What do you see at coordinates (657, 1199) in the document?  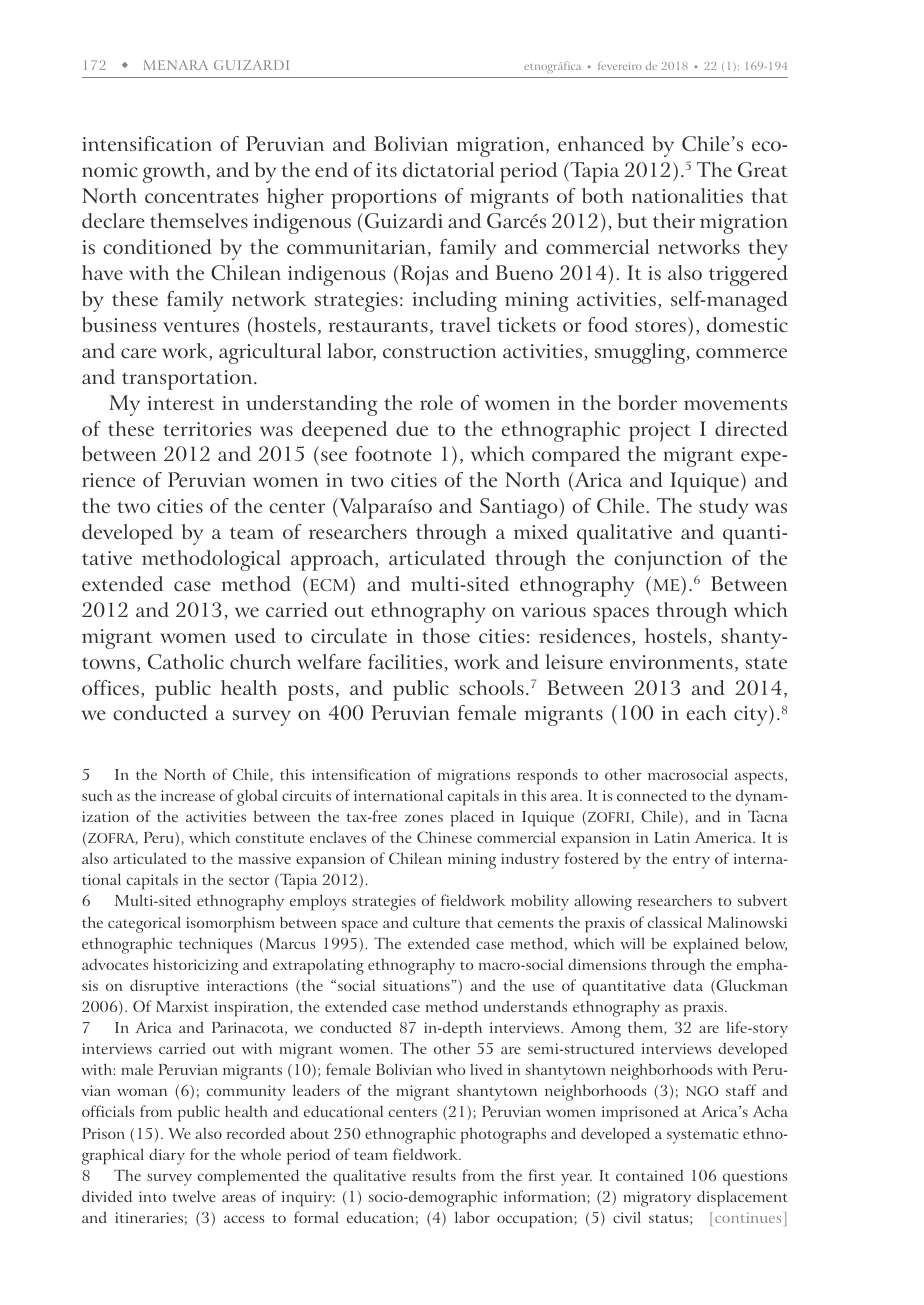 I see `migratory` at bounding box center [657, 1199].
